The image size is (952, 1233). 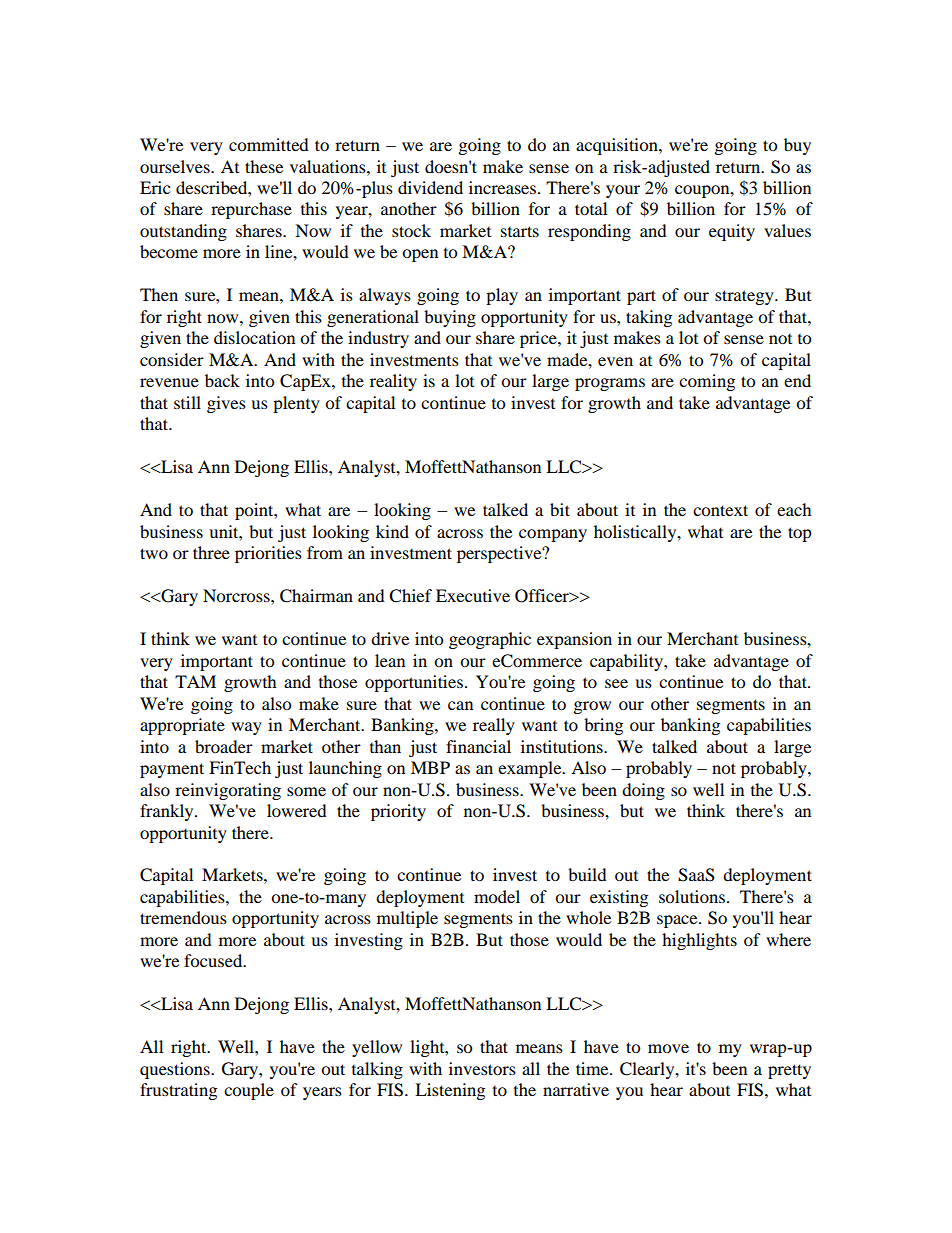 I want to click on equity, so click(x=732, y=232).
